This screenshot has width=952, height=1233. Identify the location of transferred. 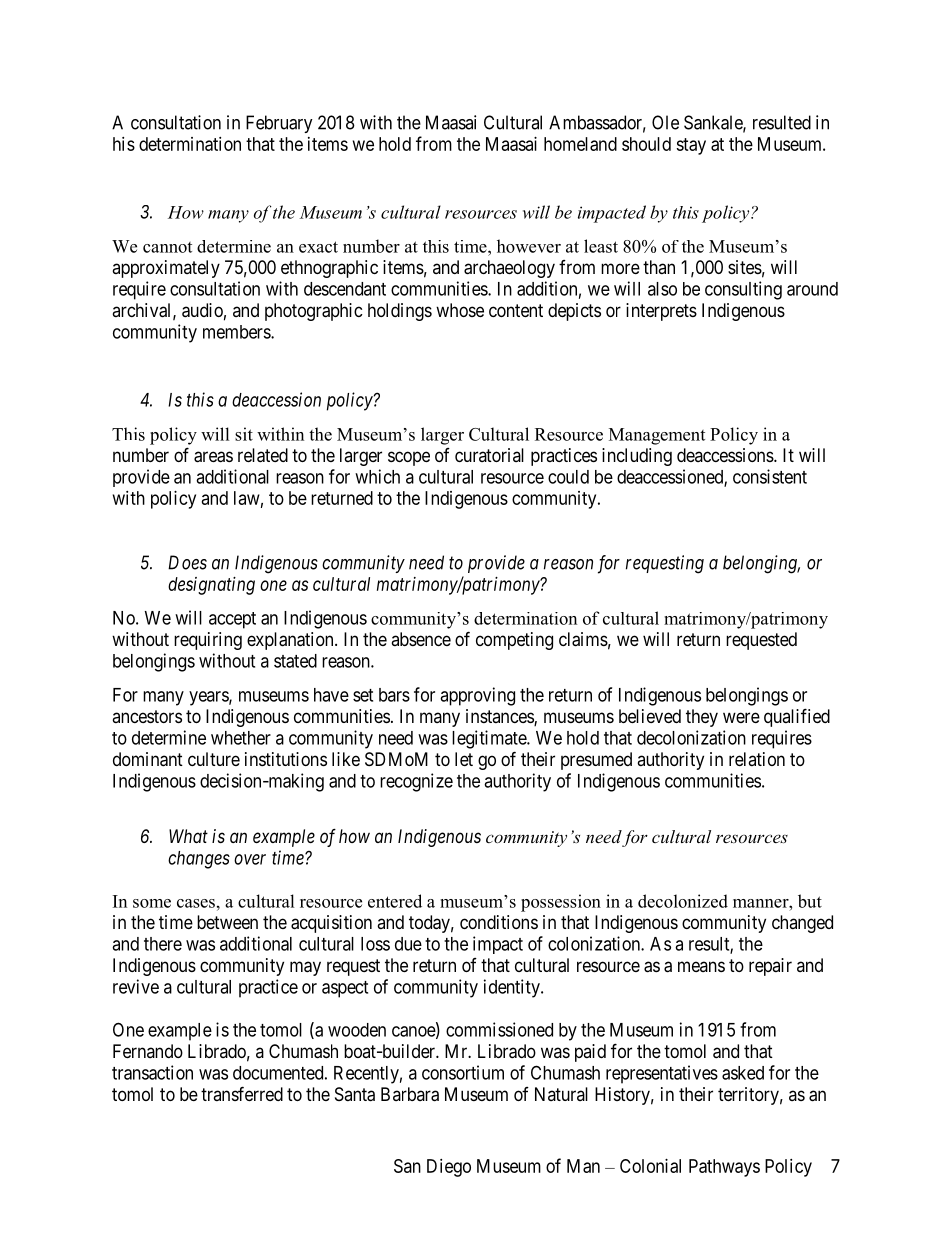
(242, 1093).
